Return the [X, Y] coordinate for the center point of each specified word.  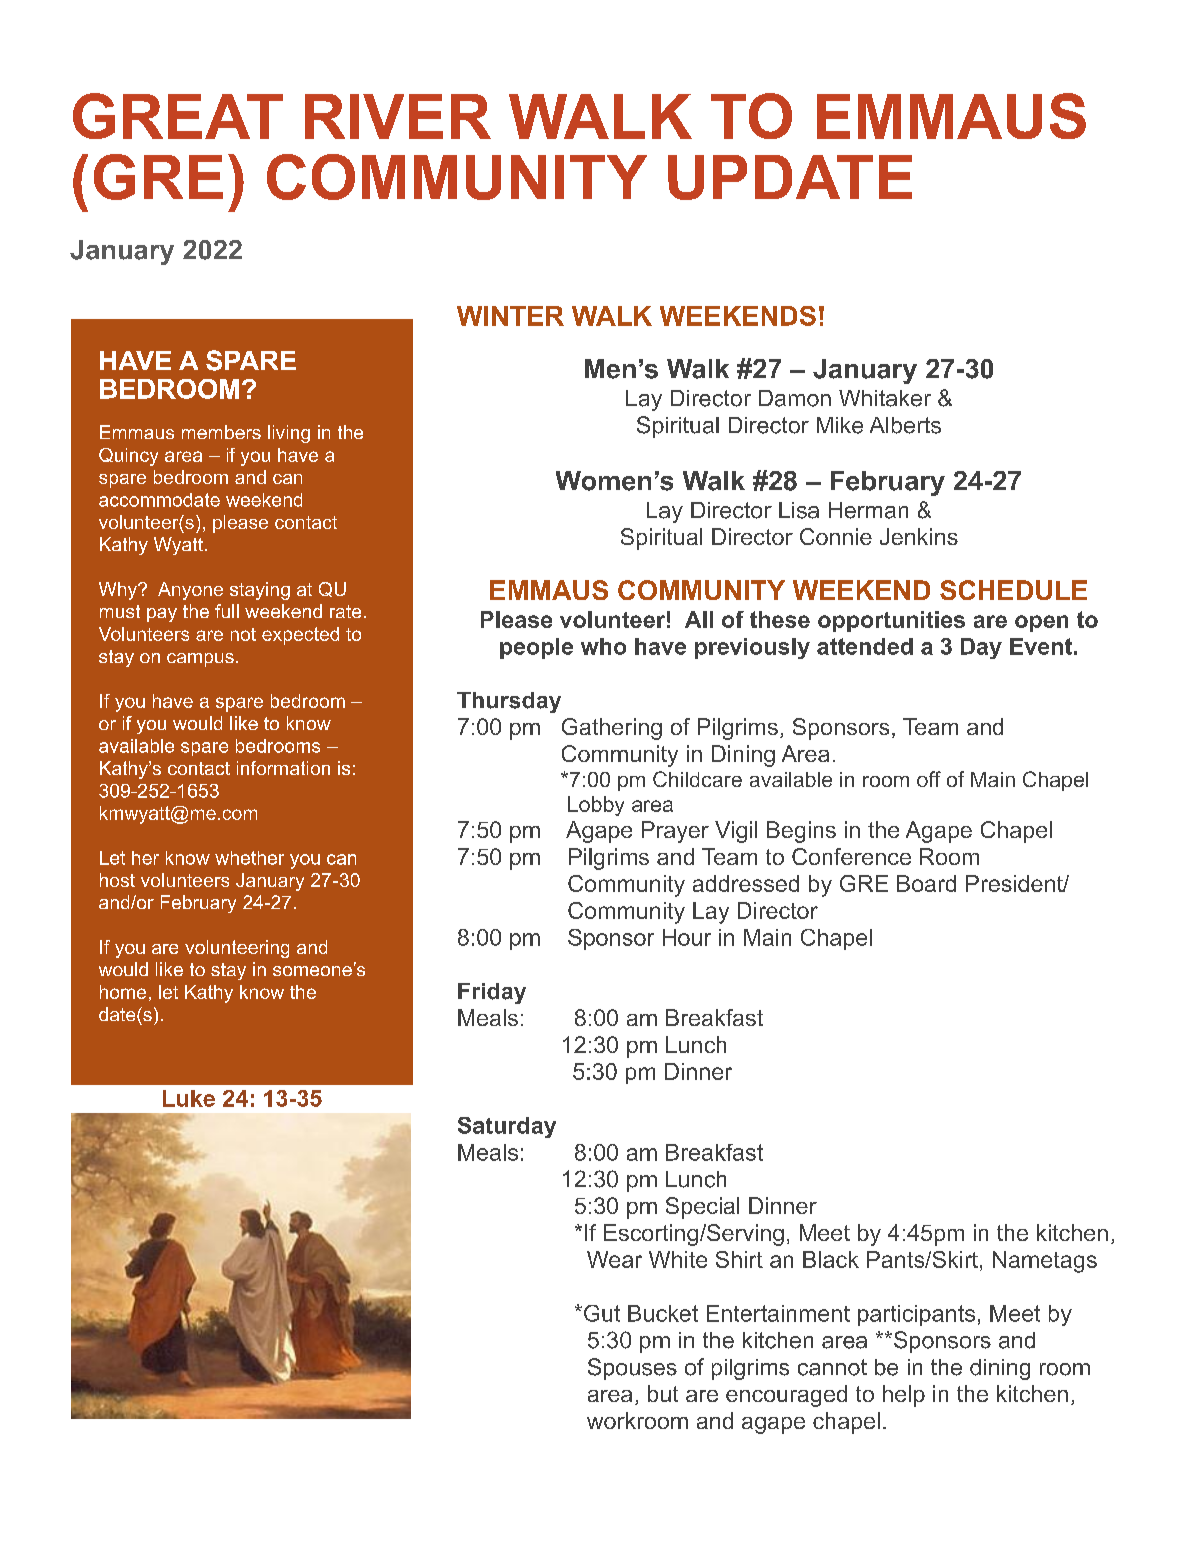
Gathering [612, 729]
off [929, 779]
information [283, 768]
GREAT [178, 116]
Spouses [632, 1369]
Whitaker [885, 398]
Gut [602, 1313]
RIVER [398, 116]
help [904, 1396]
